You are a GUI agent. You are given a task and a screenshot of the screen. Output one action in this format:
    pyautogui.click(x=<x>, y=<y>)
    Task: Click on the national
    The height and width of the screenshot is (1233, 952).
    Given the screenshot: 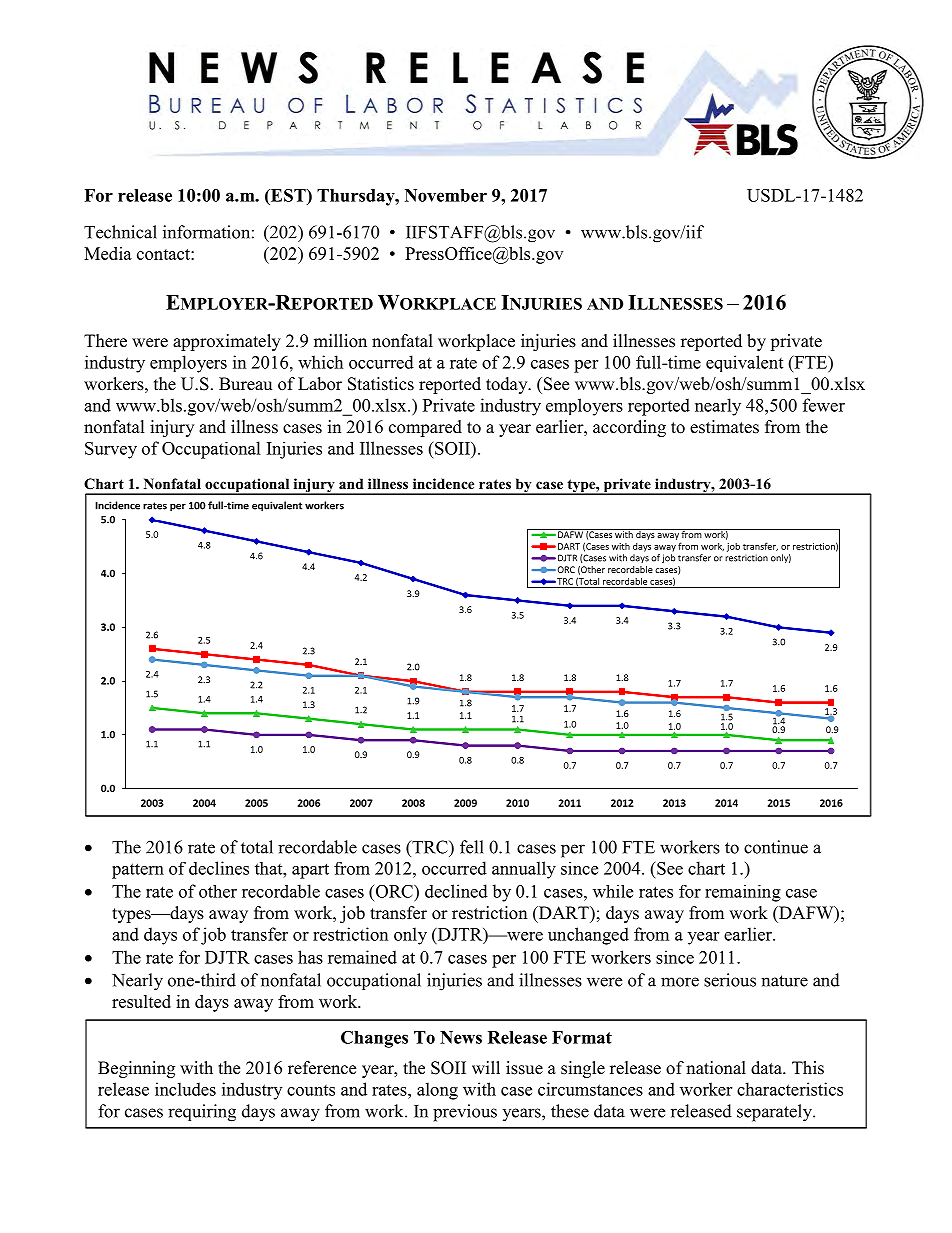 What is the action you would take?
    pyautogui.click(x=716, y=1068)
